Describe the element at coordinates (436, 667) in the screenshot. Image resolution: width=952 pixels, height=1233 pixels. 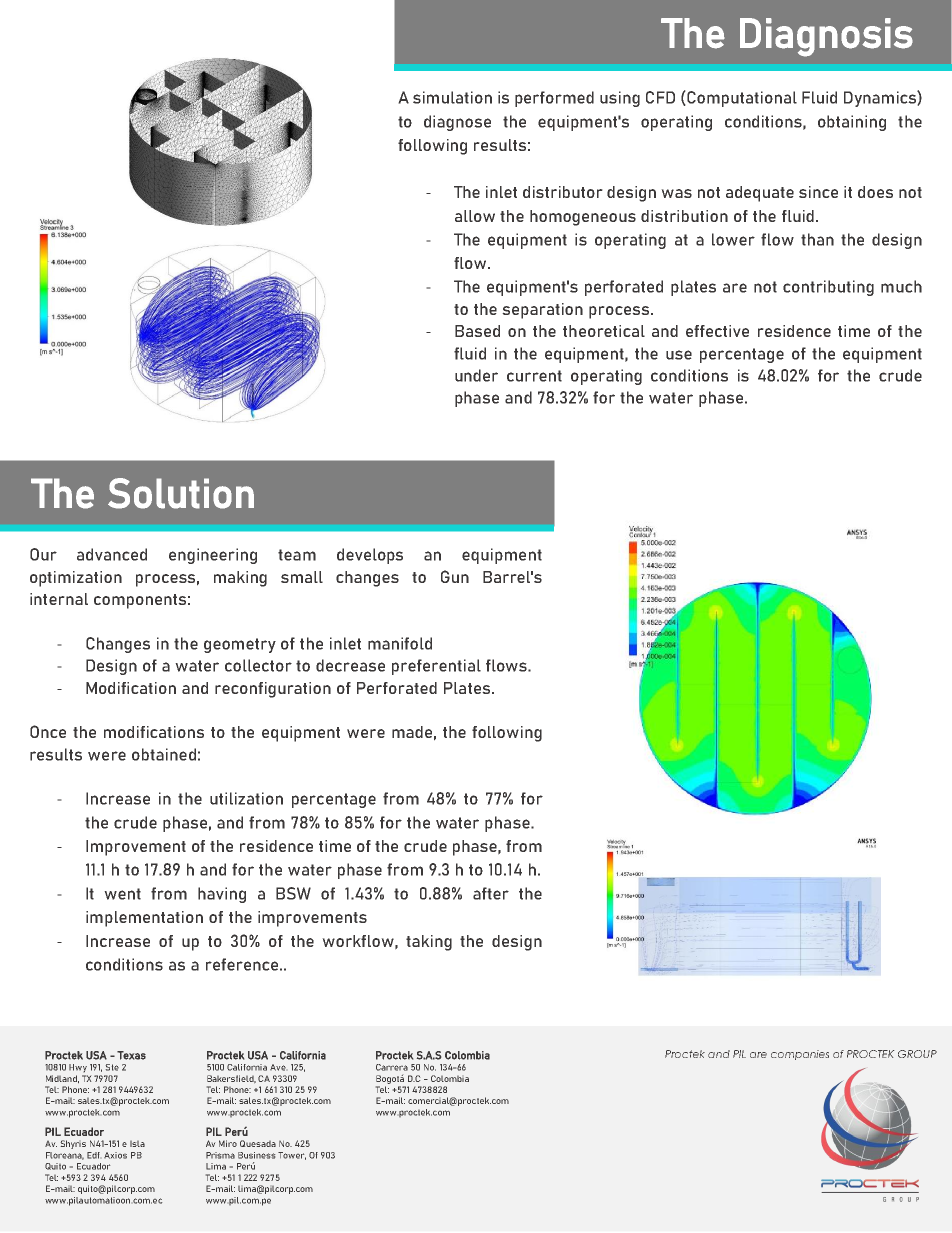
I see `preferential` at that location.
